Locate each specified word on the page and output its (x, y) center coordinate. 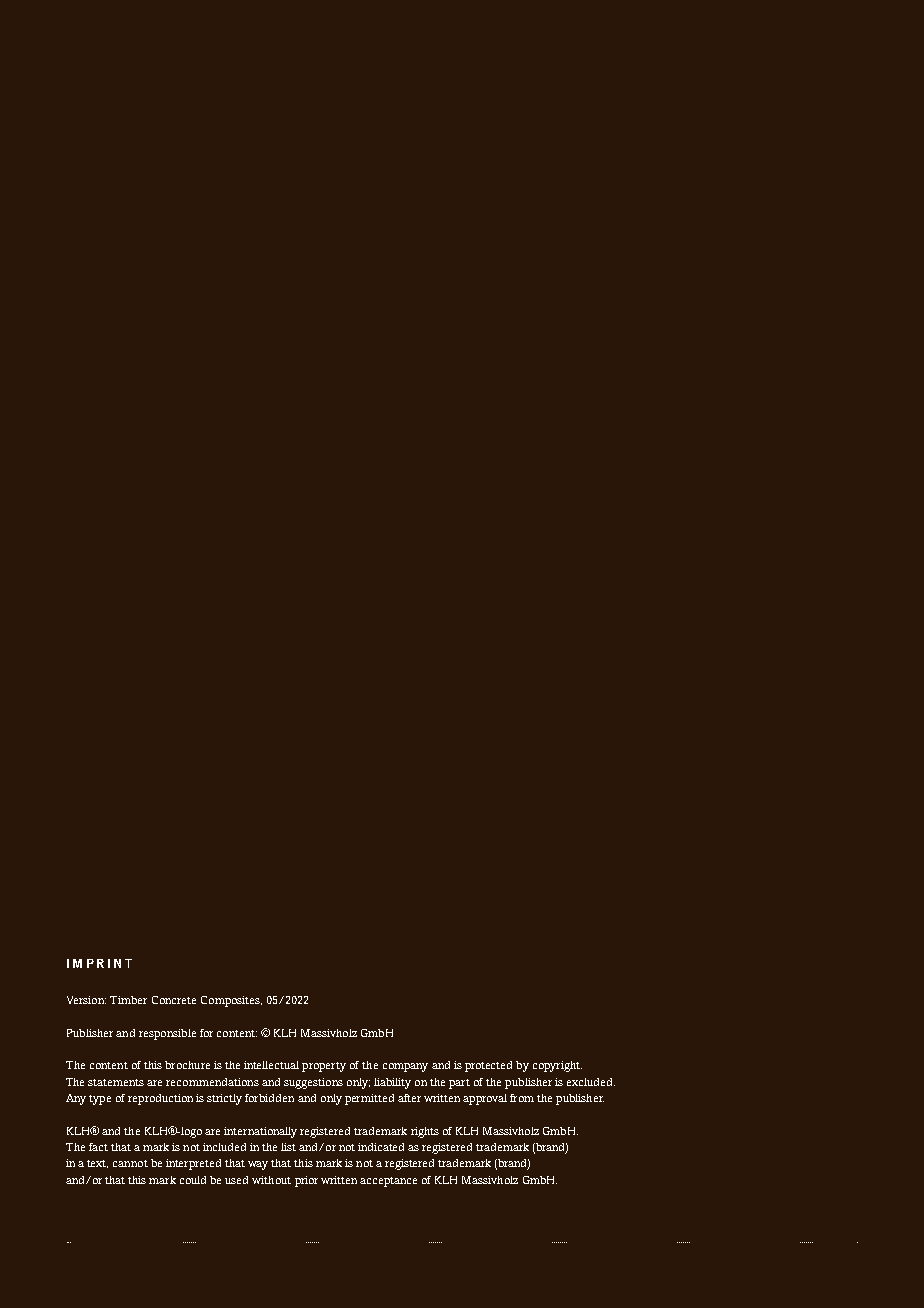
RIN (109, 963)
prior (306, 1181)
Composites (231, 1001)
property (324, 1067)
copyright (557, 1066)
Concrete (174, 1000)
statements (116, 1082)
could (193, 1180)
